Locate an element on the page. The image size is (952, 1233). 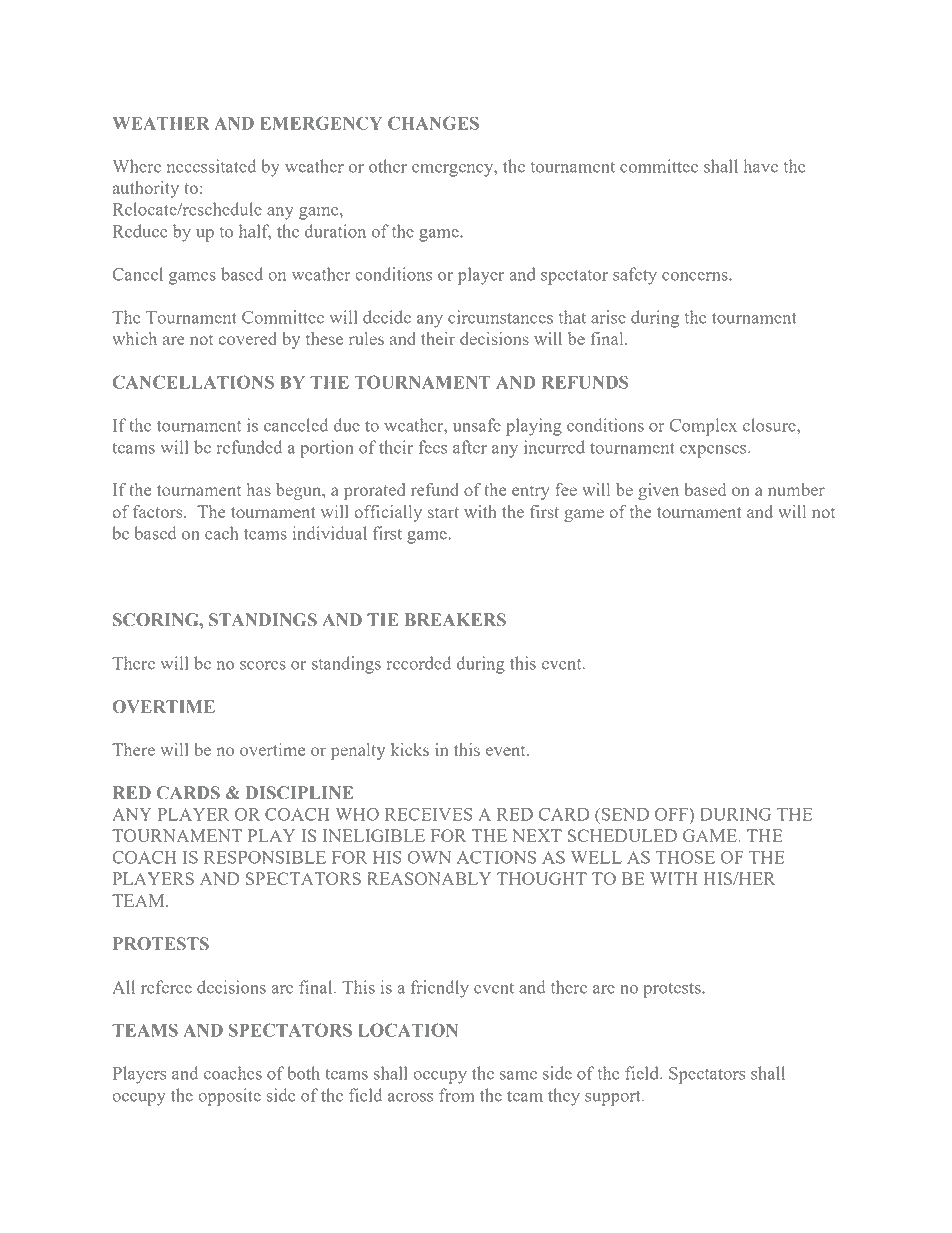
ACTIONS is located at coordinates (496, 857).
